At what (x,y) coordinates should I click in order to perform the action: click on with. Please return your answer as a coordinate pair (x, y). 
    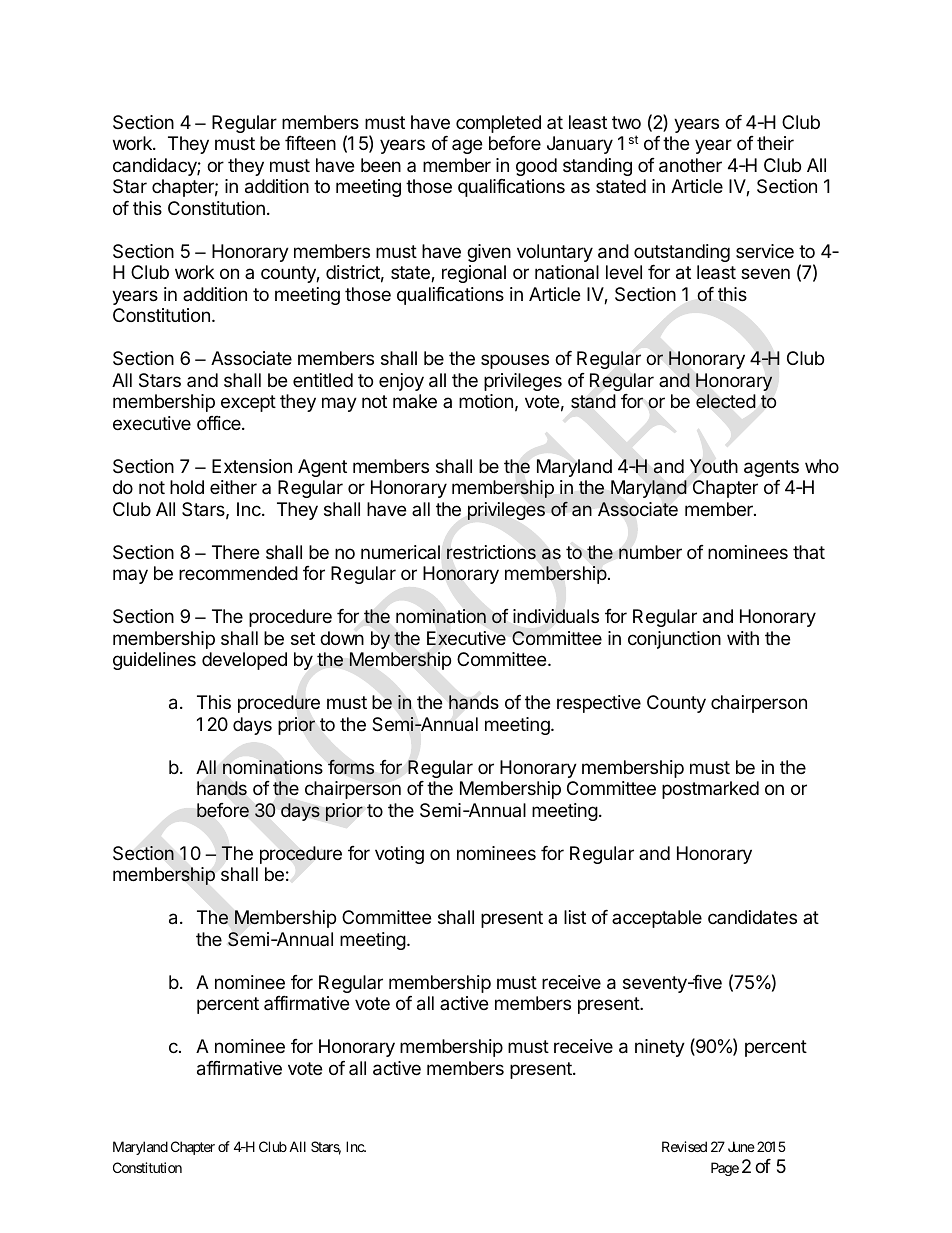
    Looking at the image, I should click on (743, 638).
